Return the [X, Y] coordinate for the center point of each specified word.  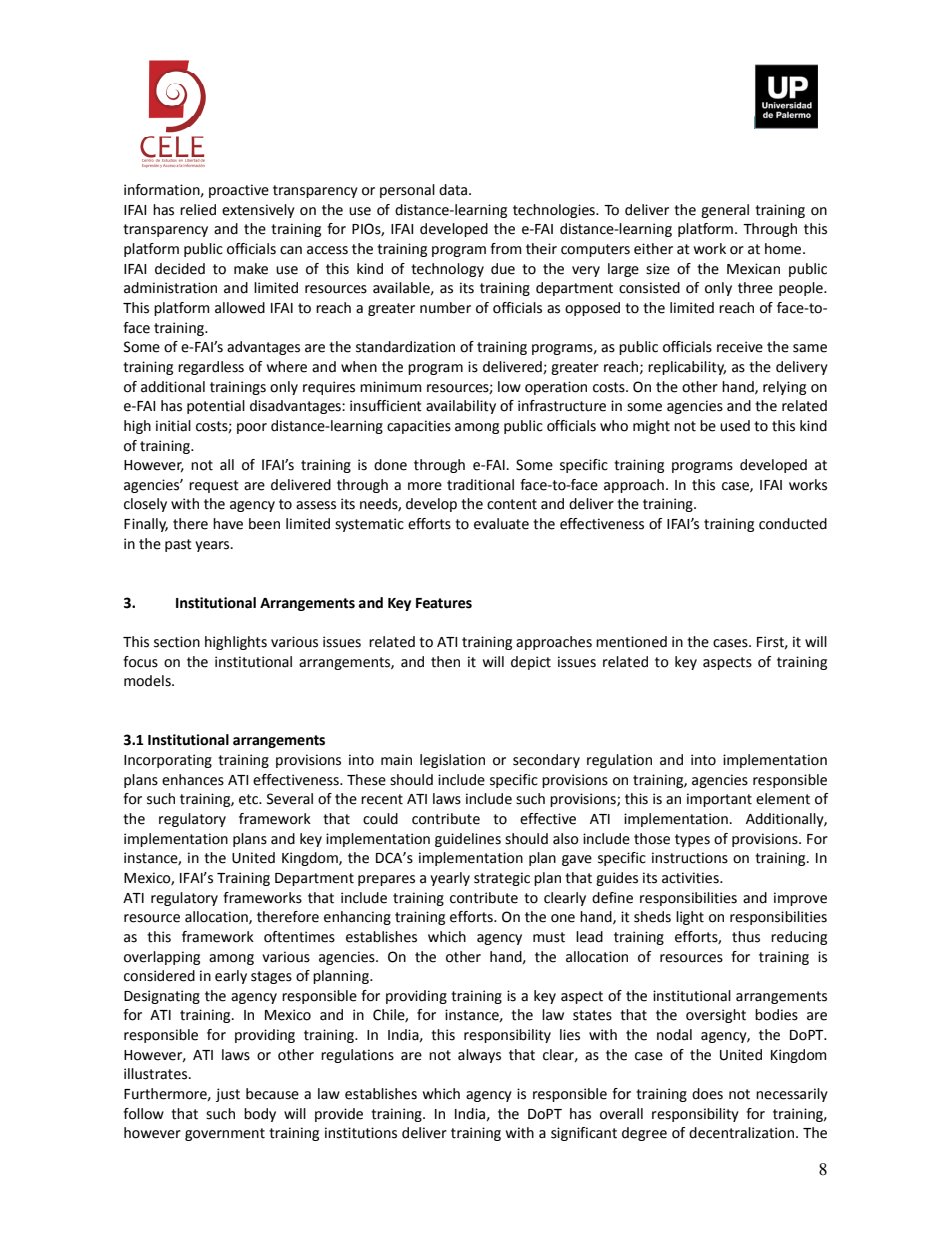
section [177, 642]
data [454, 190]
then [445, 662]
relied [198, 210]
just [228, 1095]
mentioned [631, 642]
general [725, 211]
